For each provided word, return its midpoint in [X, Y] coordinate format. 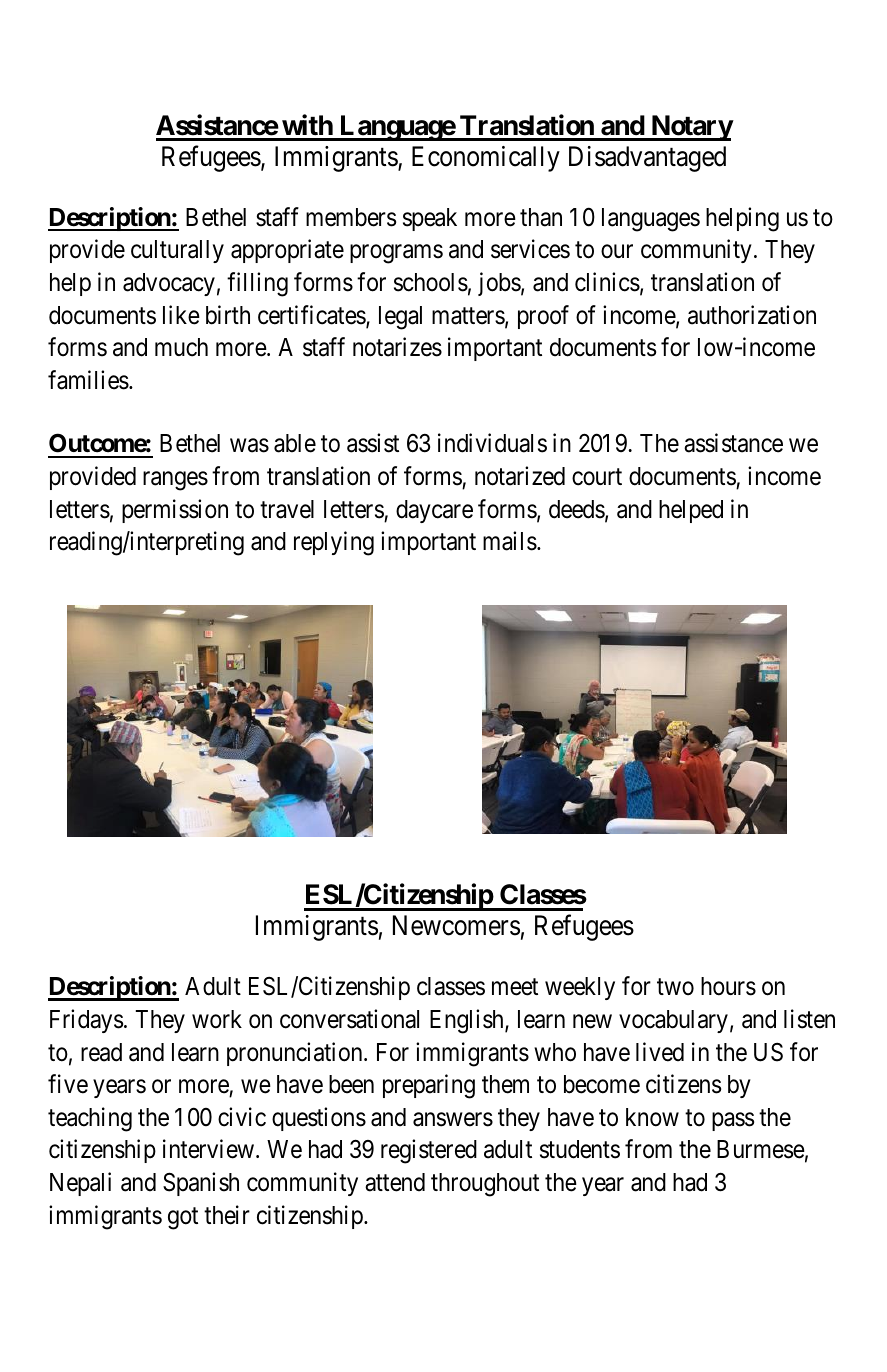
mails [510, 541]
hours [728, 986]
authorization [752, 315]
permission [175, 511]
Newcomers [456, 926]
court [597, 477]
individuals [492, 443]
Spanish [201, 1184]
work [217, 1019]
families [88, 380]
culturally [177, 251]
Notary [691, 128]
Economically [486, 159]
